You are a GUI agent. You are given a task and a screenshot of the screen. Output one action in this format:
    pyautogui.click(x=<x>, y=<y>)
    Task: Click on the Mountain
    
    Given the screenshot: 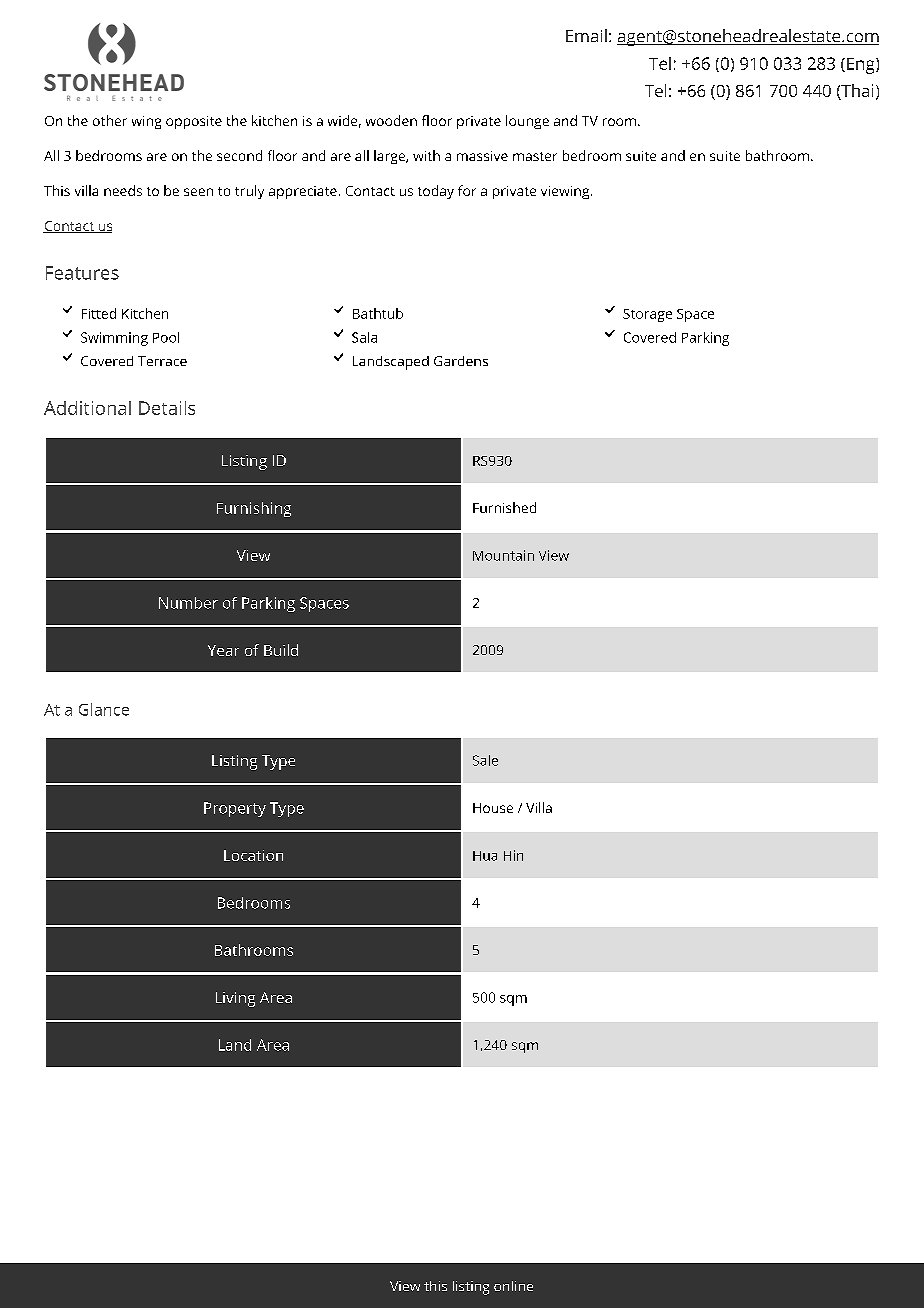 What is the action you would take?
    pyautogui.click(x=503, y=555)
